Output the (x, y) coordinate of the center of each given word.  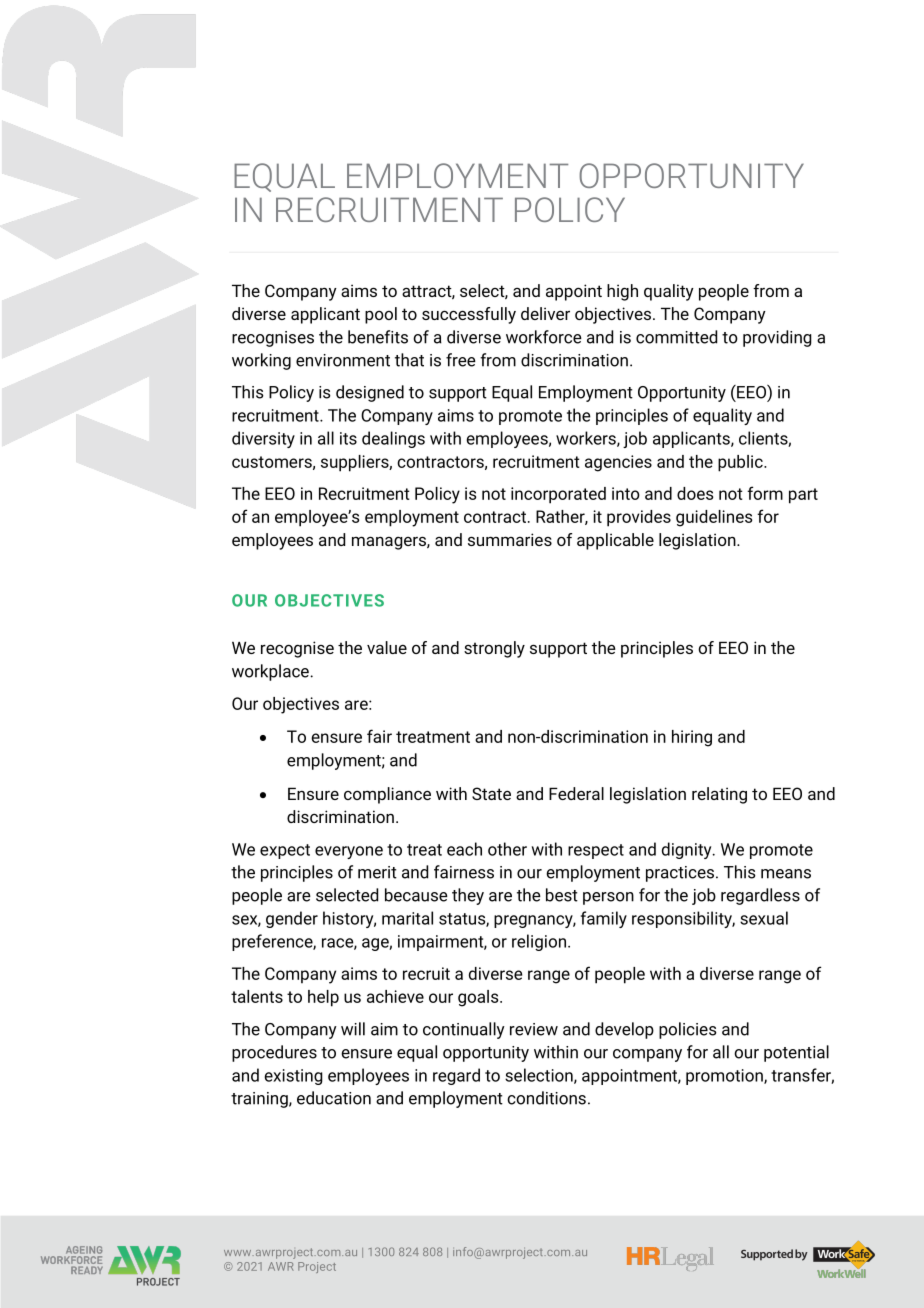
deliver (545, 313)
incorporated (558, 495)
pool (381, 315)
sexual (764, 918)
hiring (692, 738)
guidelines (714, 518)
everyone (349, 852)
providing (777, 338)
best (562, 895)
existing (293, 1077)
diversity (263, 439)
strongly (494, 649)
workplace (271, 672)
